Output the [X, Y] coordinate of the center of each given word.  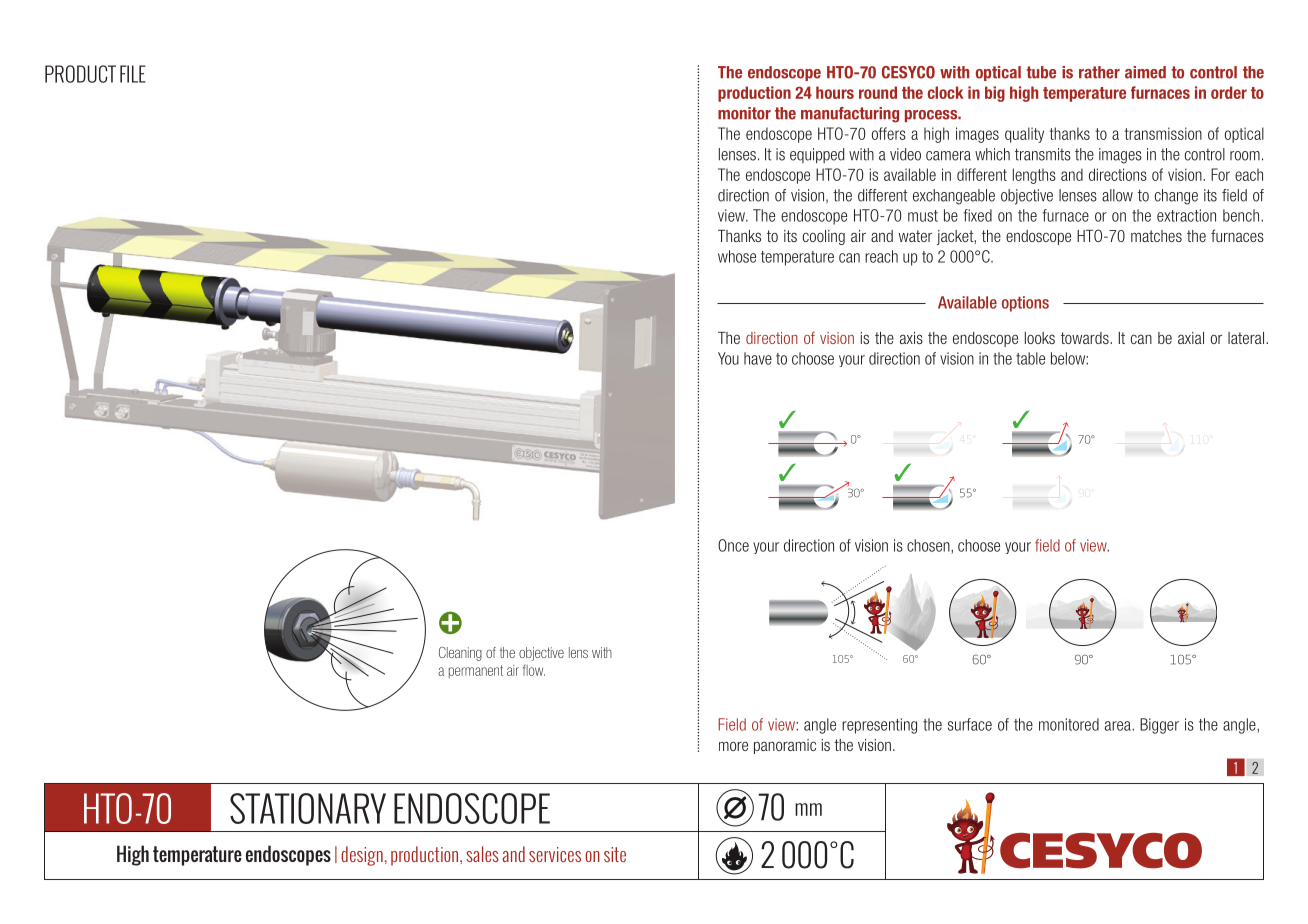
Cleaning [460, 654]
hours [835, 92]
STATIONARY [308, 808]
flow [534, 670]
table [1030, 358]
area [1119, 726]
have [758, 358]
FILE [133, 74]
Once [733, 545]
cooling [824, 237]
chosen [929, 546]
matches [1156, 236]
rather [1099, 72]
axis [911, 338]
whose [737, 256]
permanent [476, 671]
